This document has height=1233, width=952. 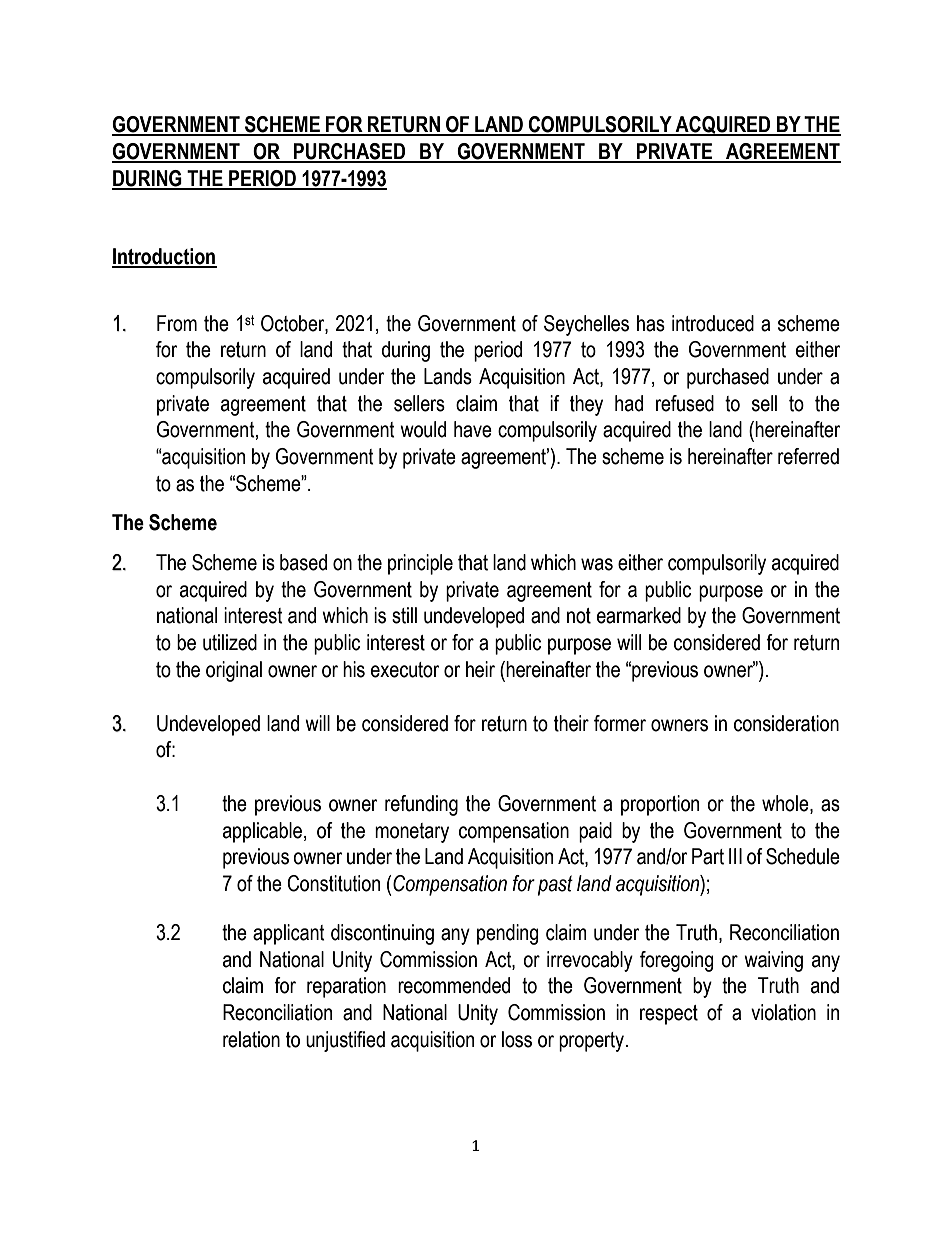 I want to click on principle, so click(x=420, y=564).
